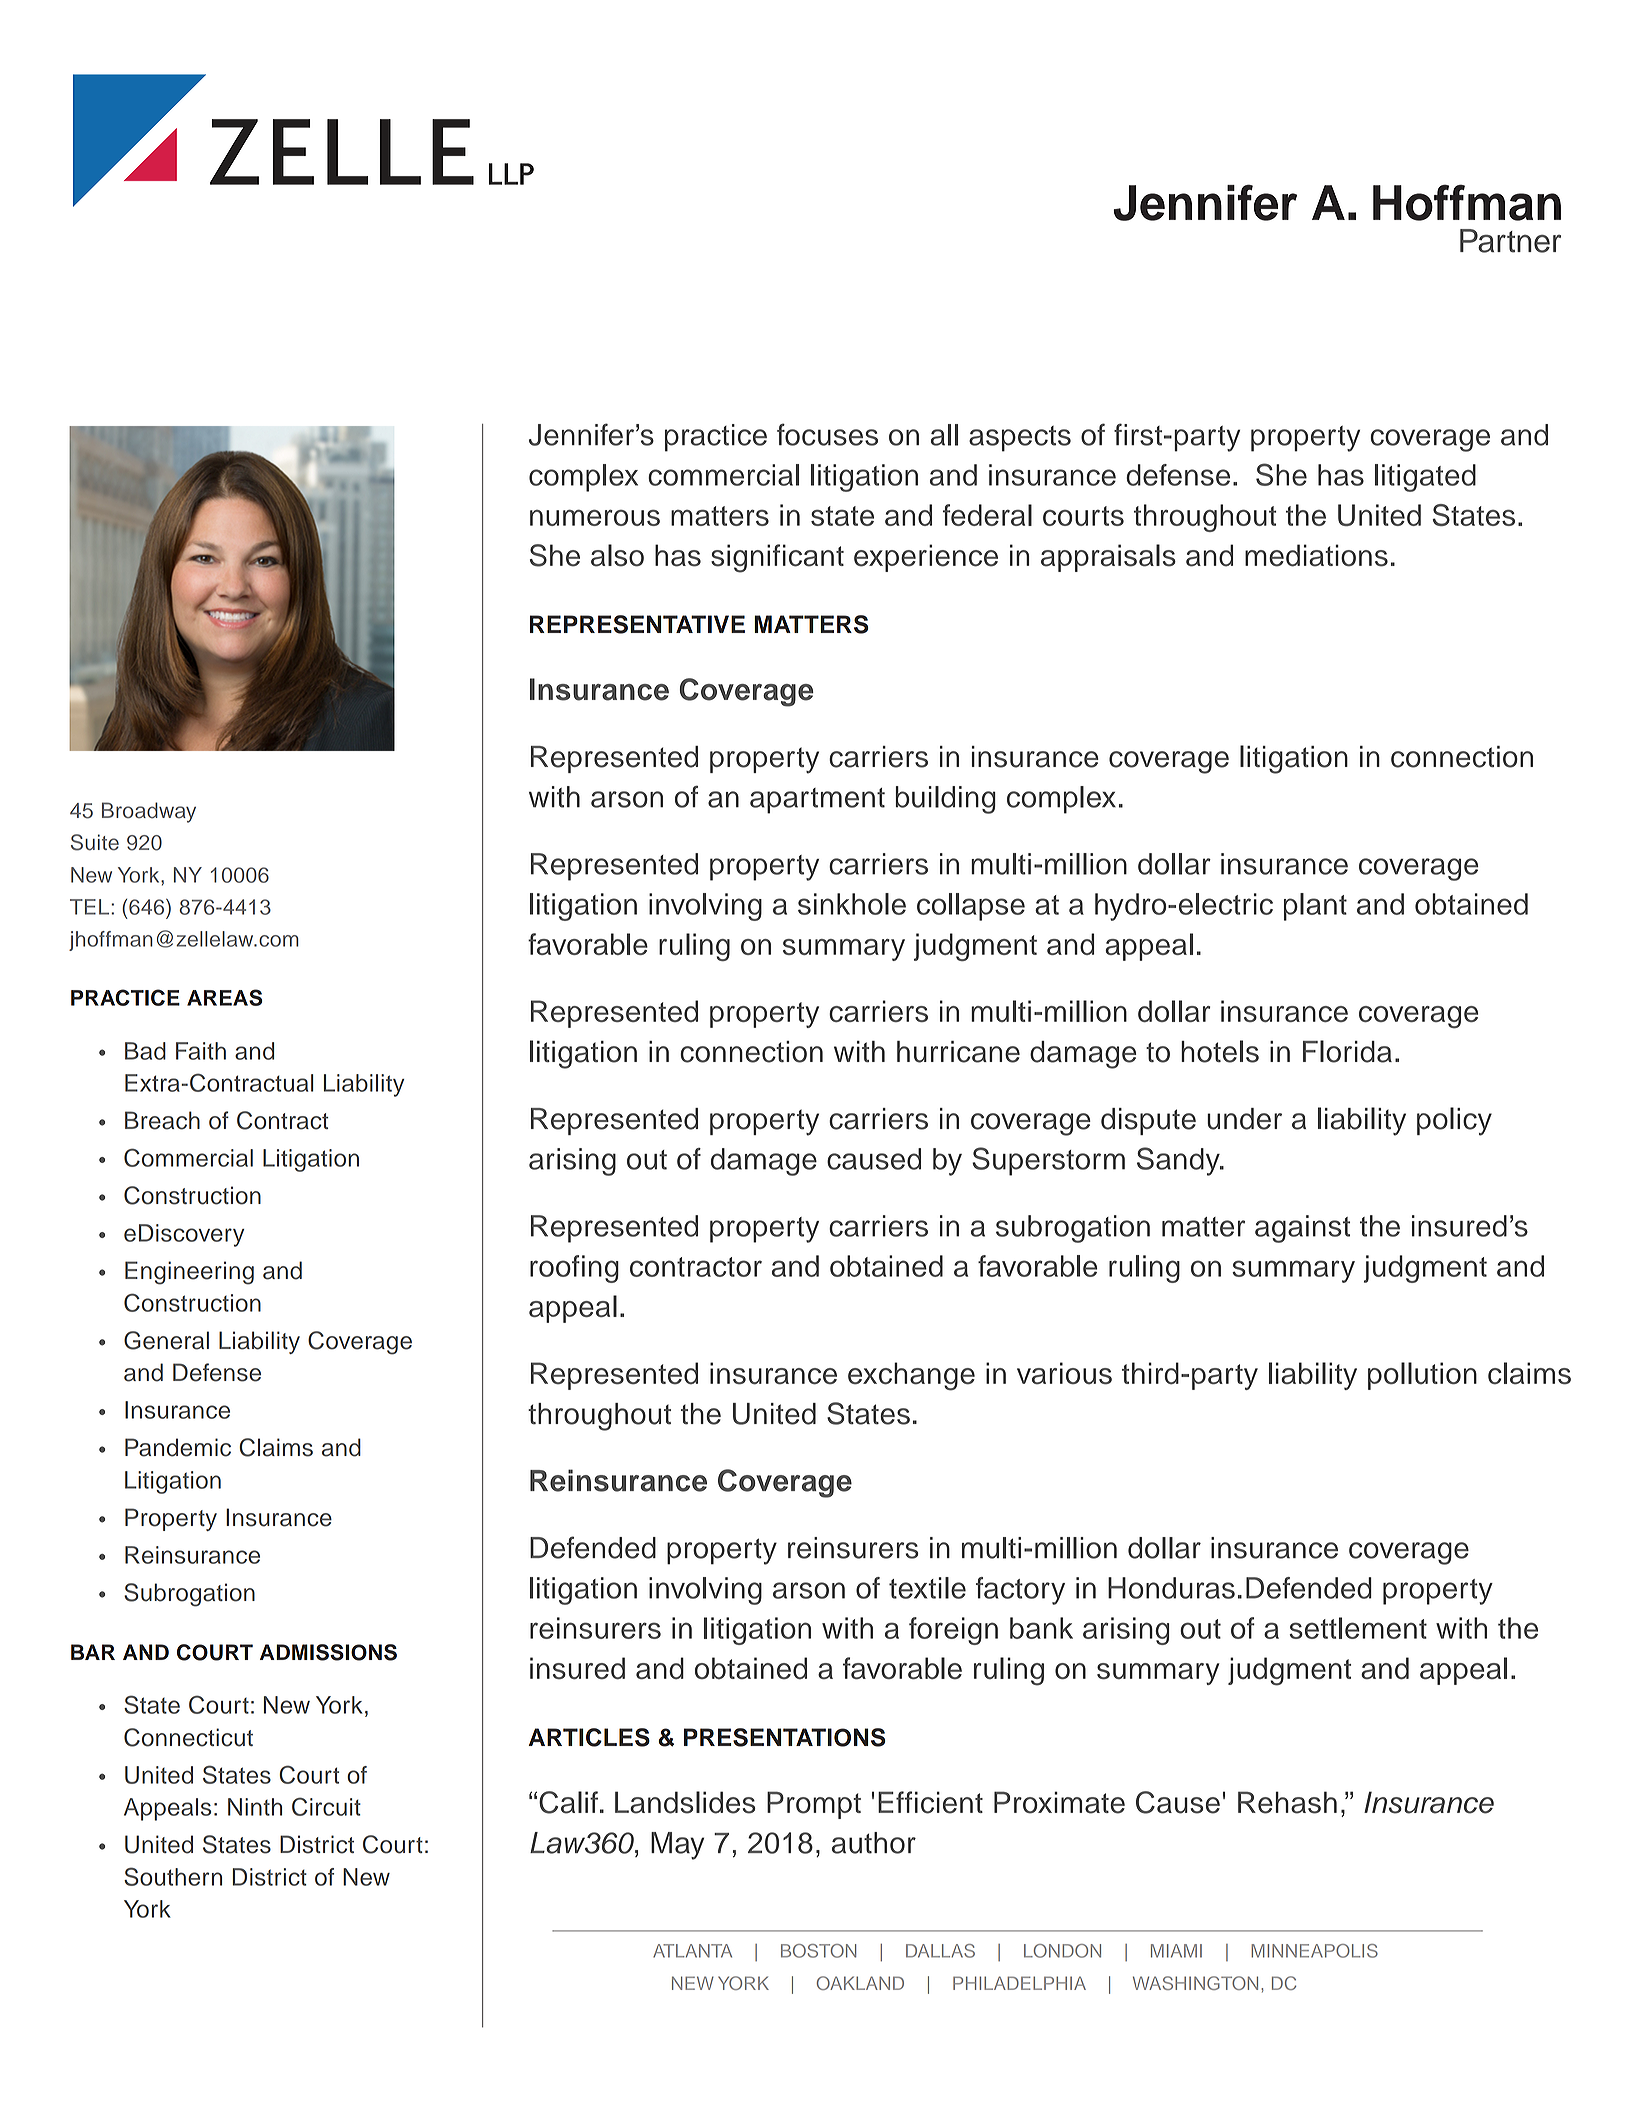 The width and height of the image is (1641, 2124). I want to click on under, so click(1244, 1119).
